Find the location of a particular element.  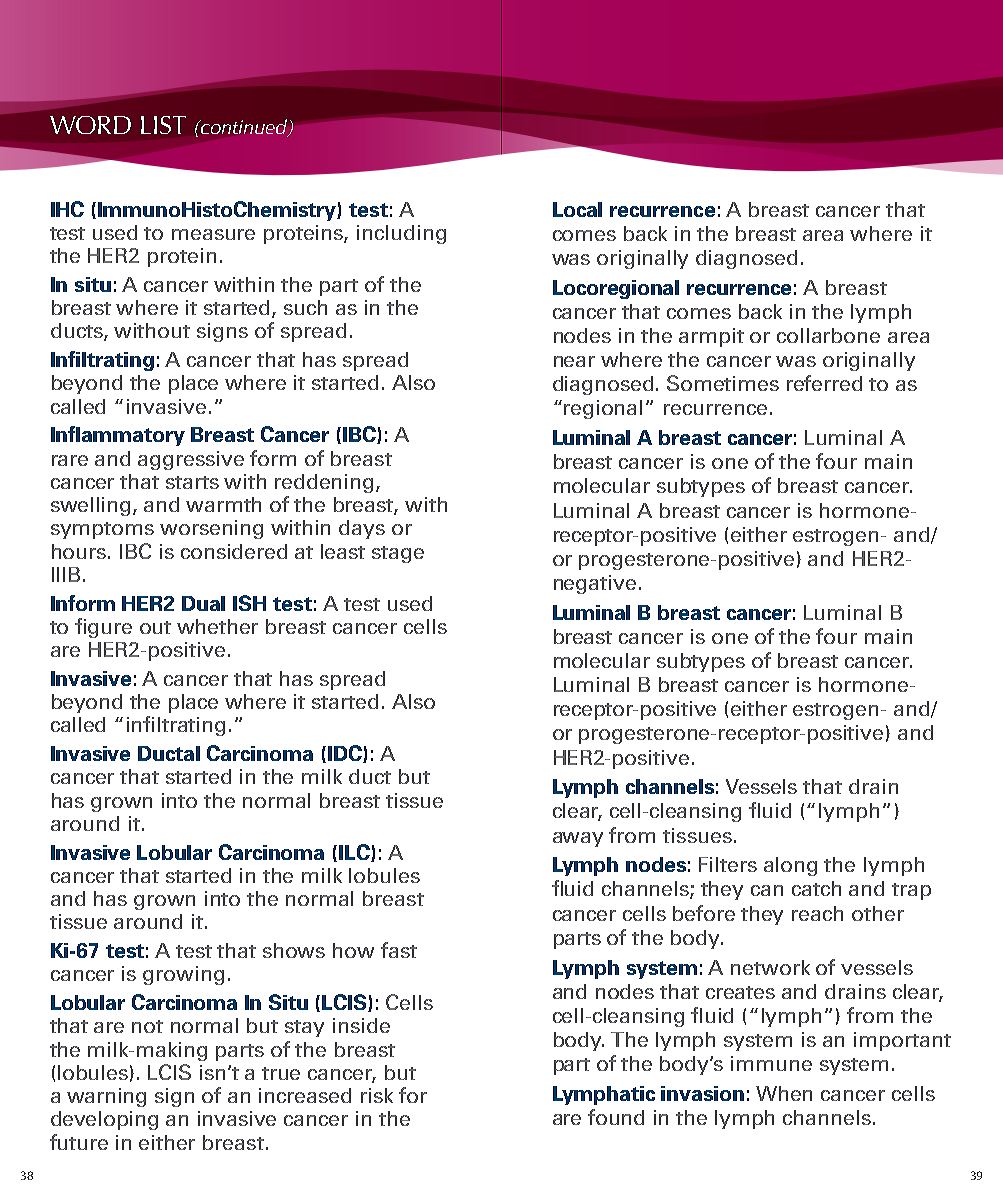

developing is located at coordinates (104, 1120).
